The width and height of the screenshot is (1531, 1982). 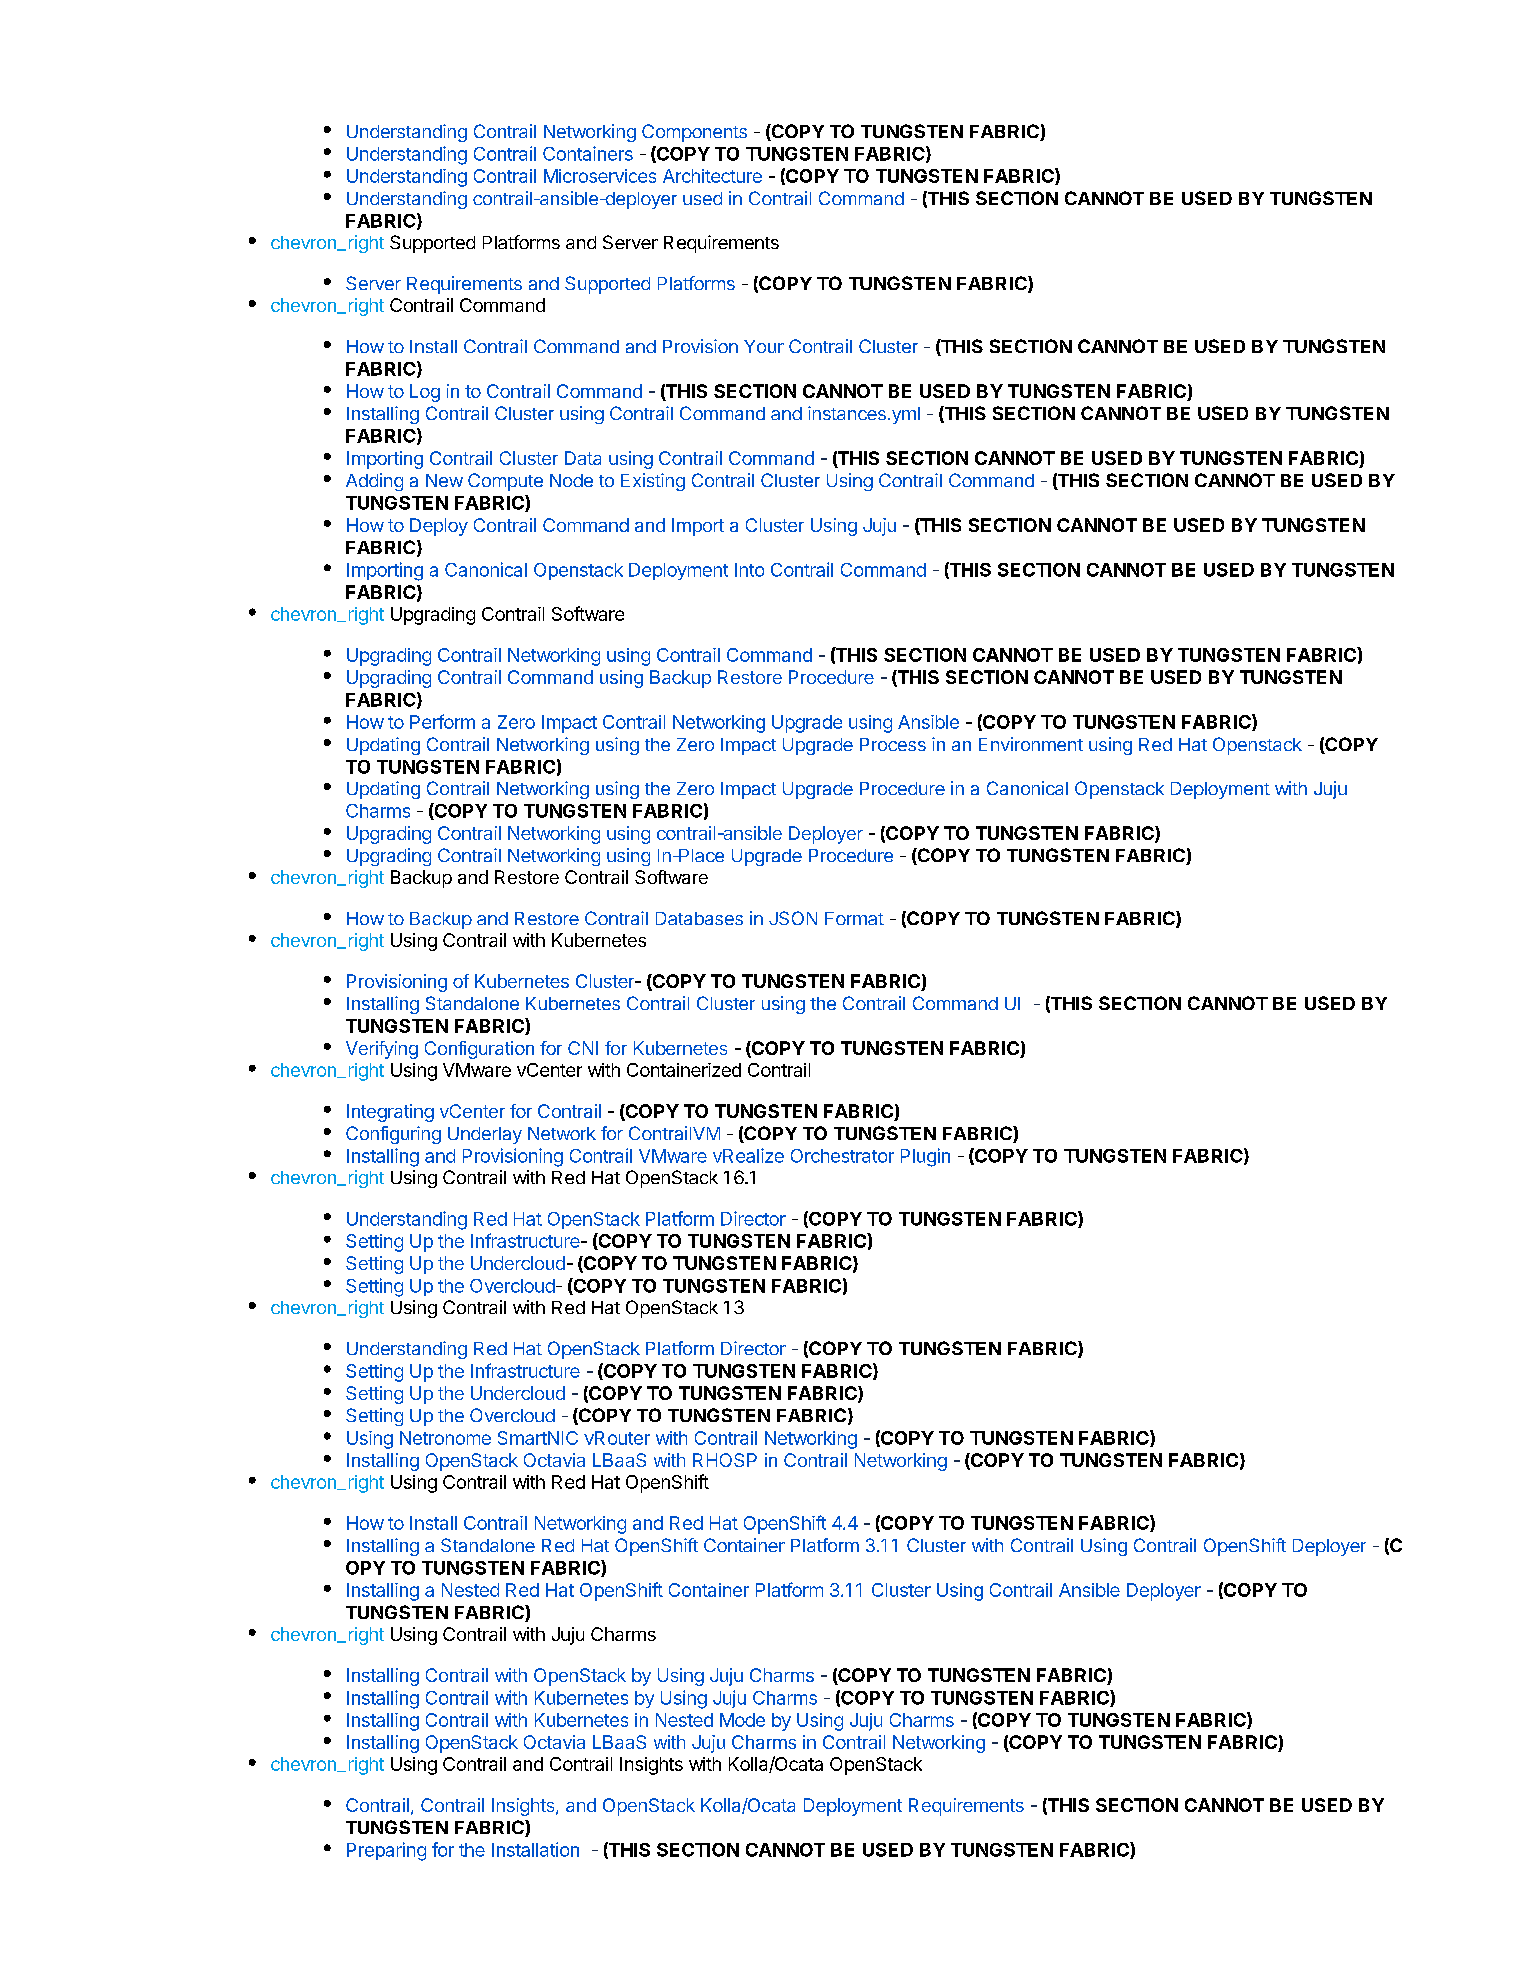 I want to click on Plugin, so click(x=925, y=1157).
